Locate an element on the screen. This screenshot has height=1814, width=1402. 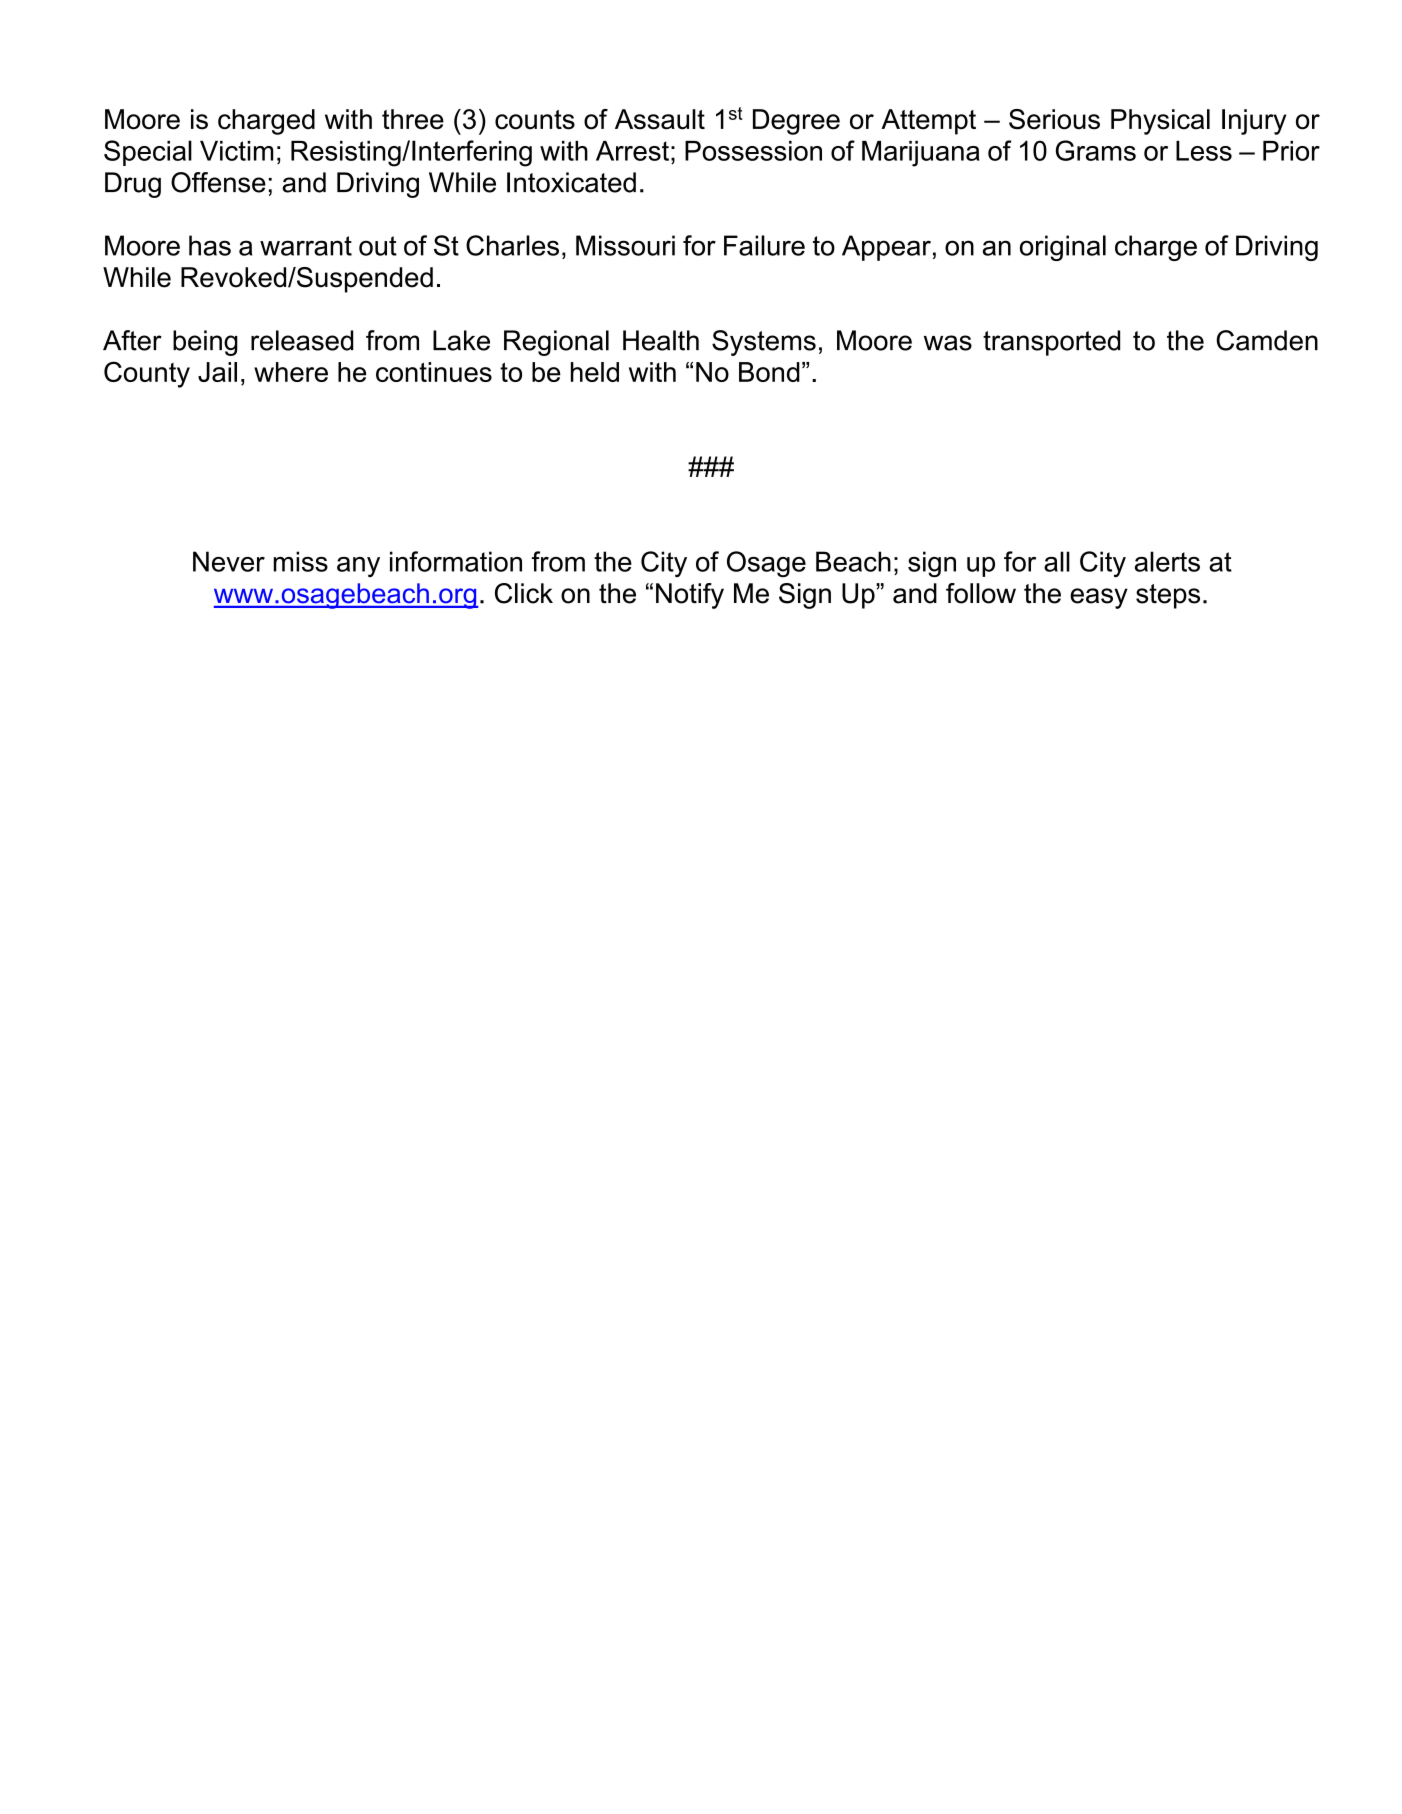
Victim is located at coordinates (237, 151).
